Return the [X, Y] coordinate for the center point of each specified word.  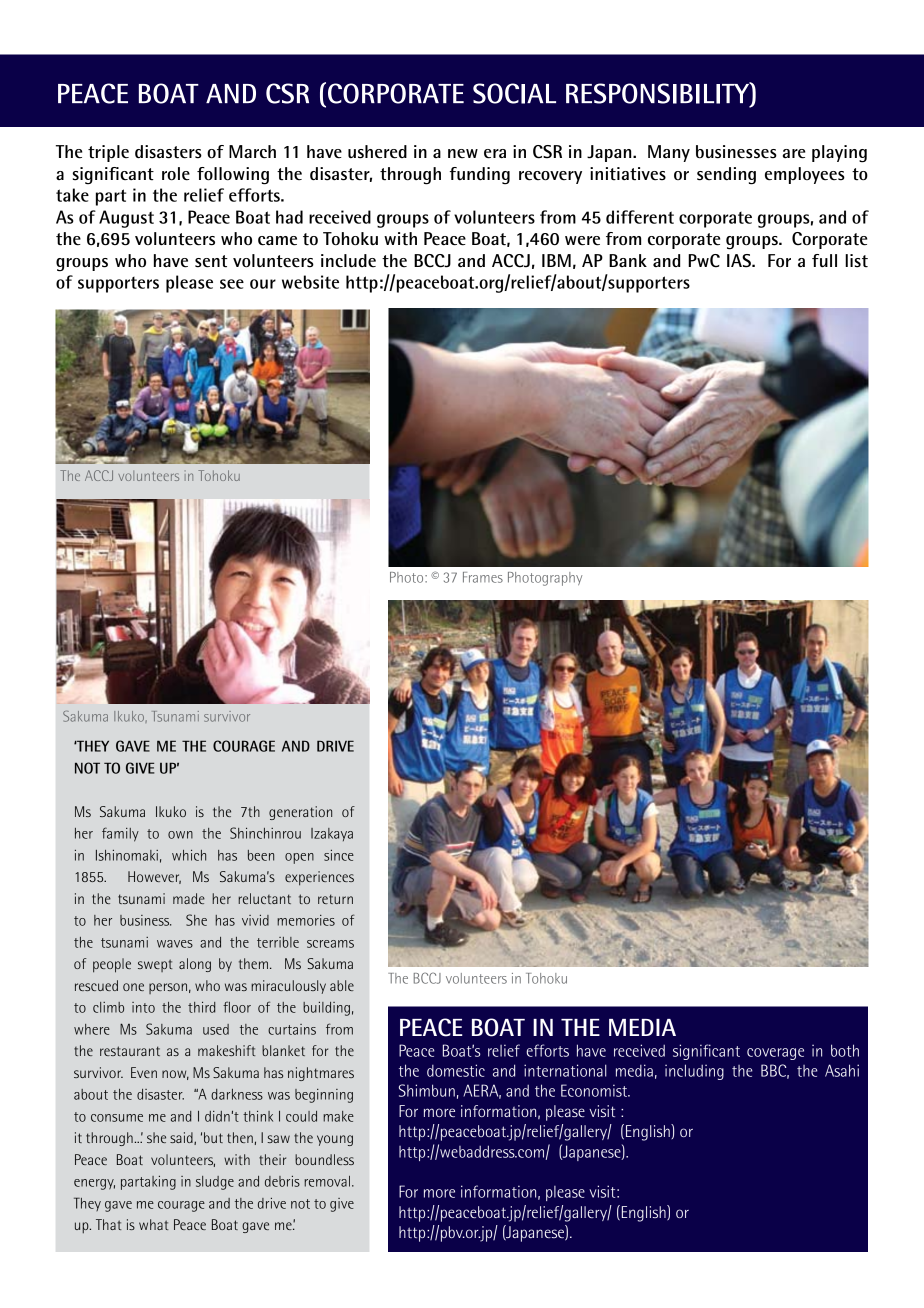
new [463, 154]
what [153, 1224]
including [694, 1072]
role [176, 174]
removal [327, 1181]
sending [726, 176]
